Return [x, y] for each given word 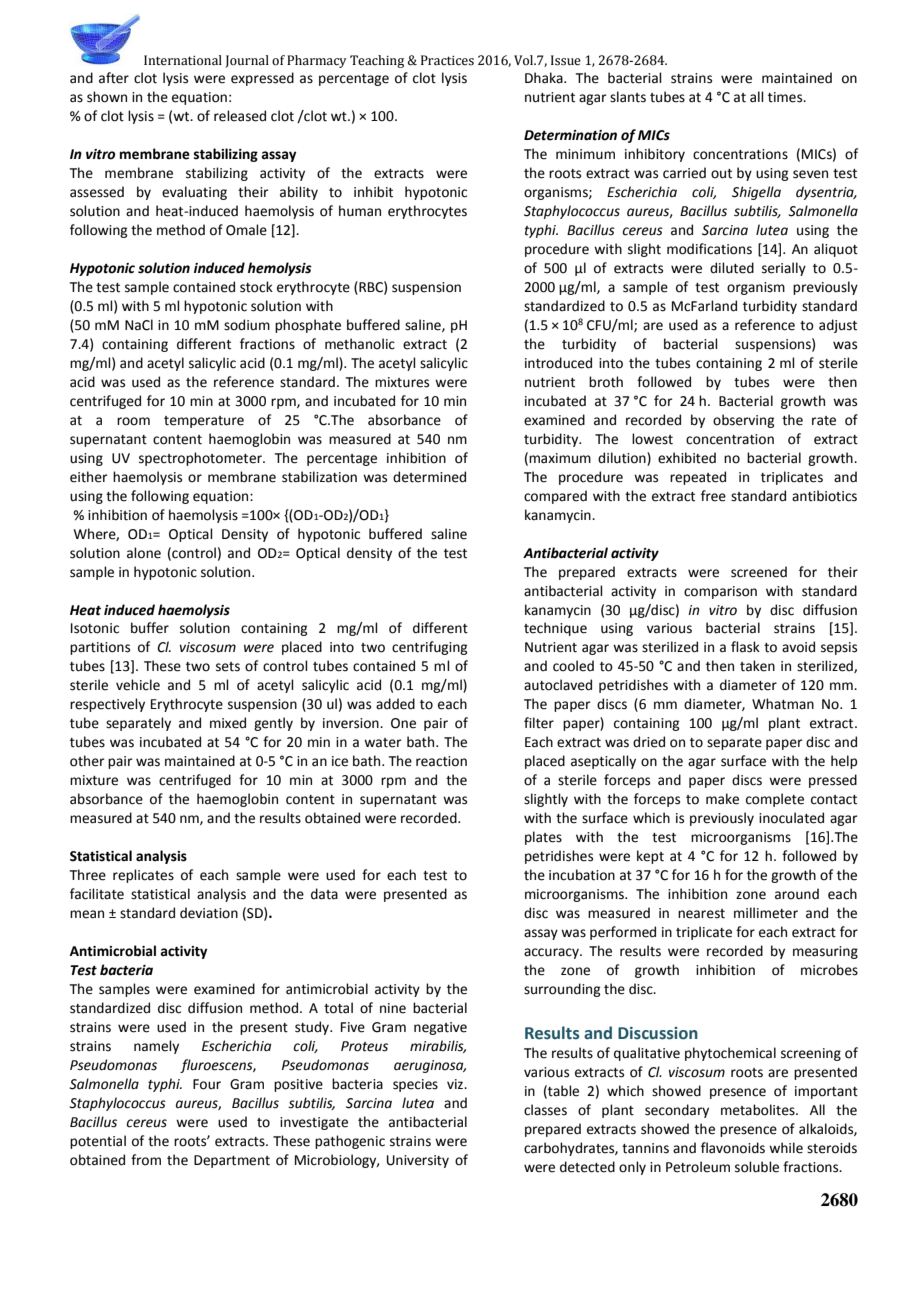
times [786, 97]
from [146, 1160]
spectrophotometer [201, 459]
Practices [447, 60]
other [87, 761]
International [183, 60]
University [418, 1161]
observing [743, 421]
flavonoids [733, 1148]
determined [429, 477]
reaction [441, 761]
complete [775, 800]
